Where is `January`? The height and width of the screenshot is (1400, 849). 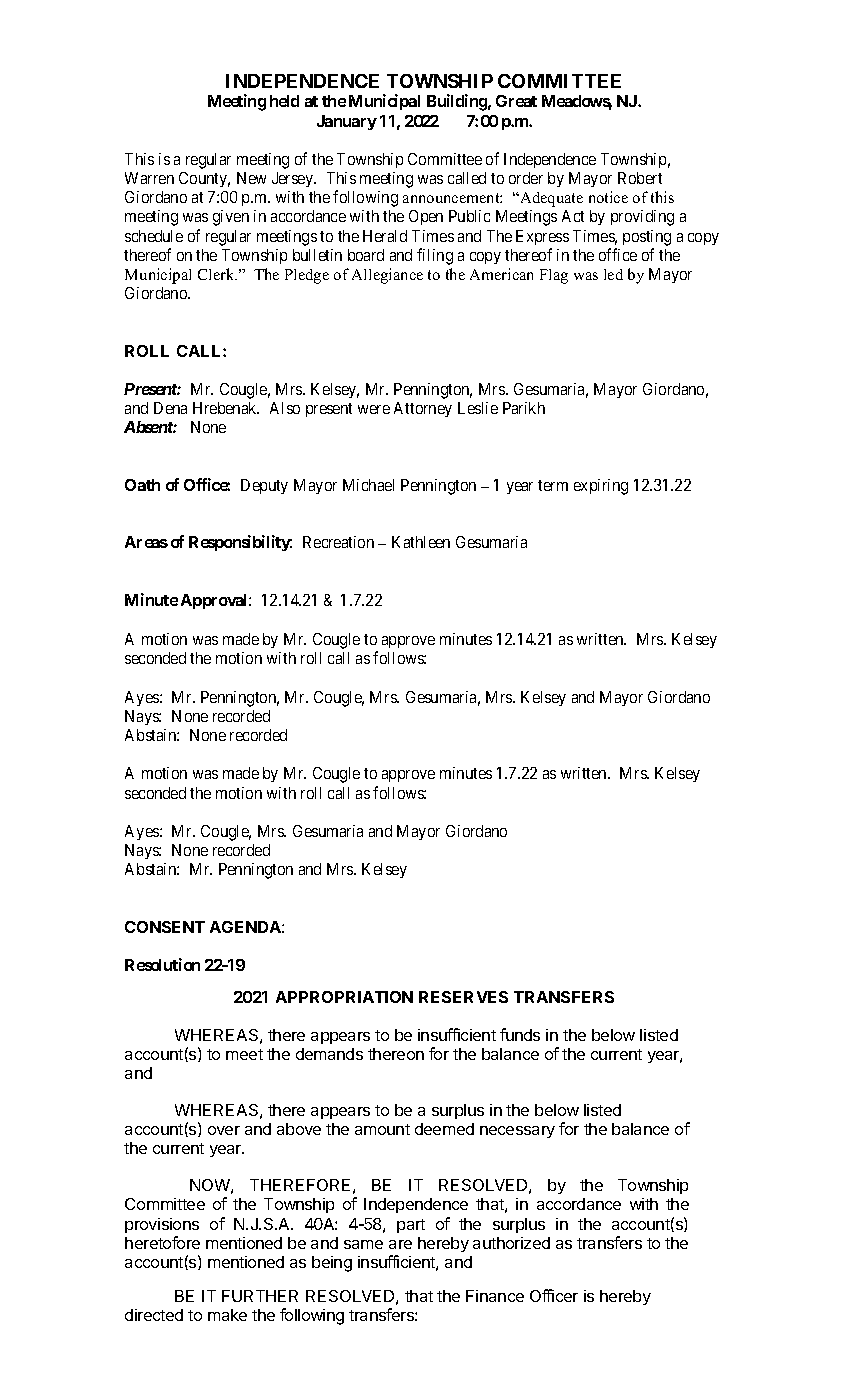
January is located at coordinates (347, 122).
